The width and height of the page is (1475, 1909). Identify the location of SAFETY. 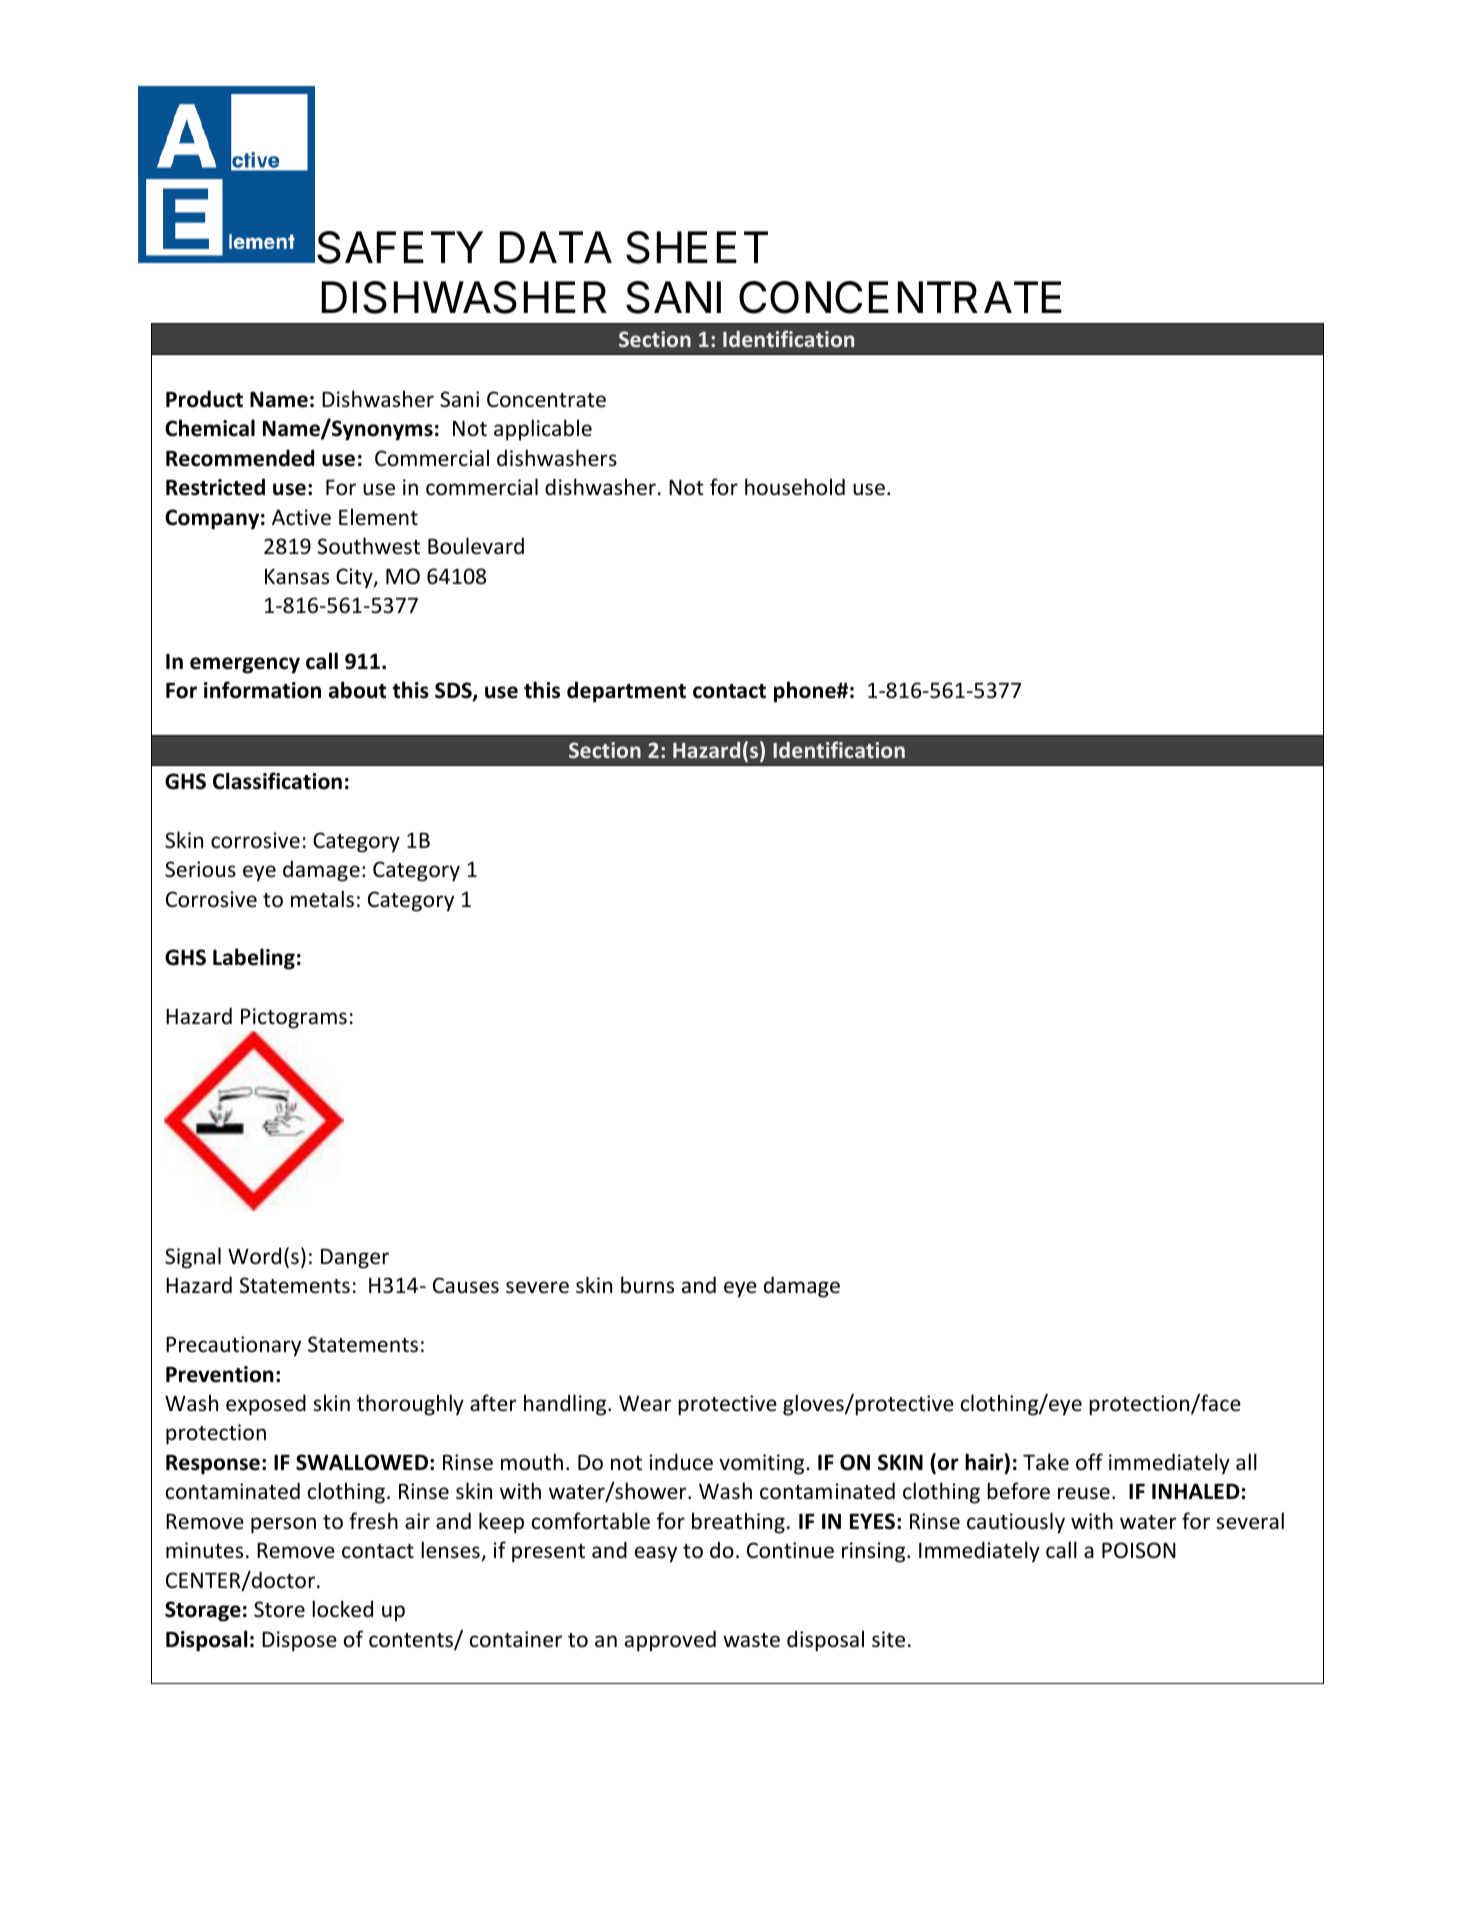
(400, 247).
